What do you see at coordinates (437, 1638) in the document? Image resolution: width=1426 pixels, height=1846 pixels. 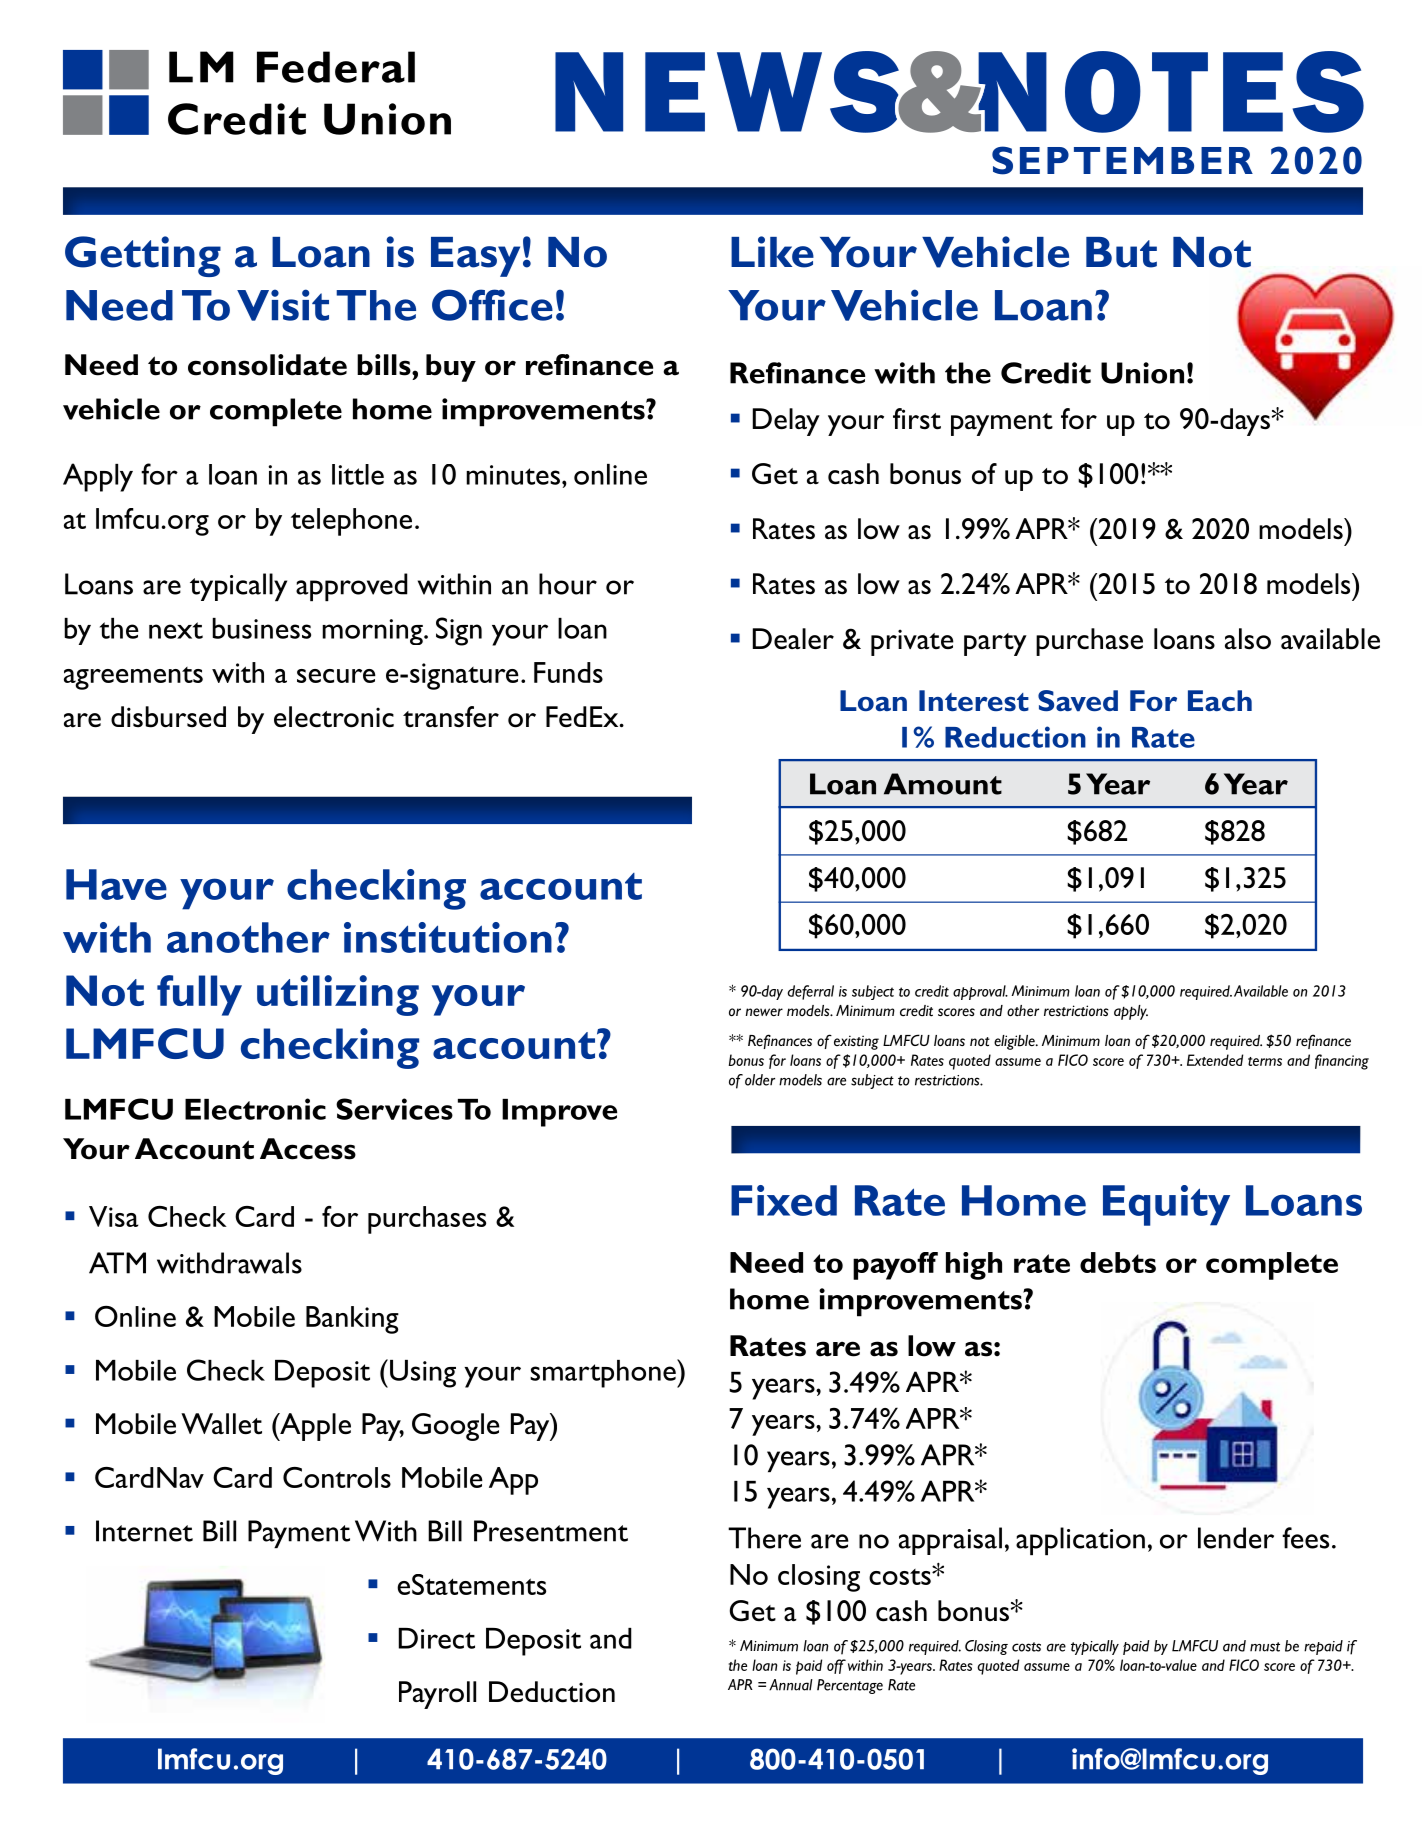 I see `Direct` at bounding box center [437, 1638].
